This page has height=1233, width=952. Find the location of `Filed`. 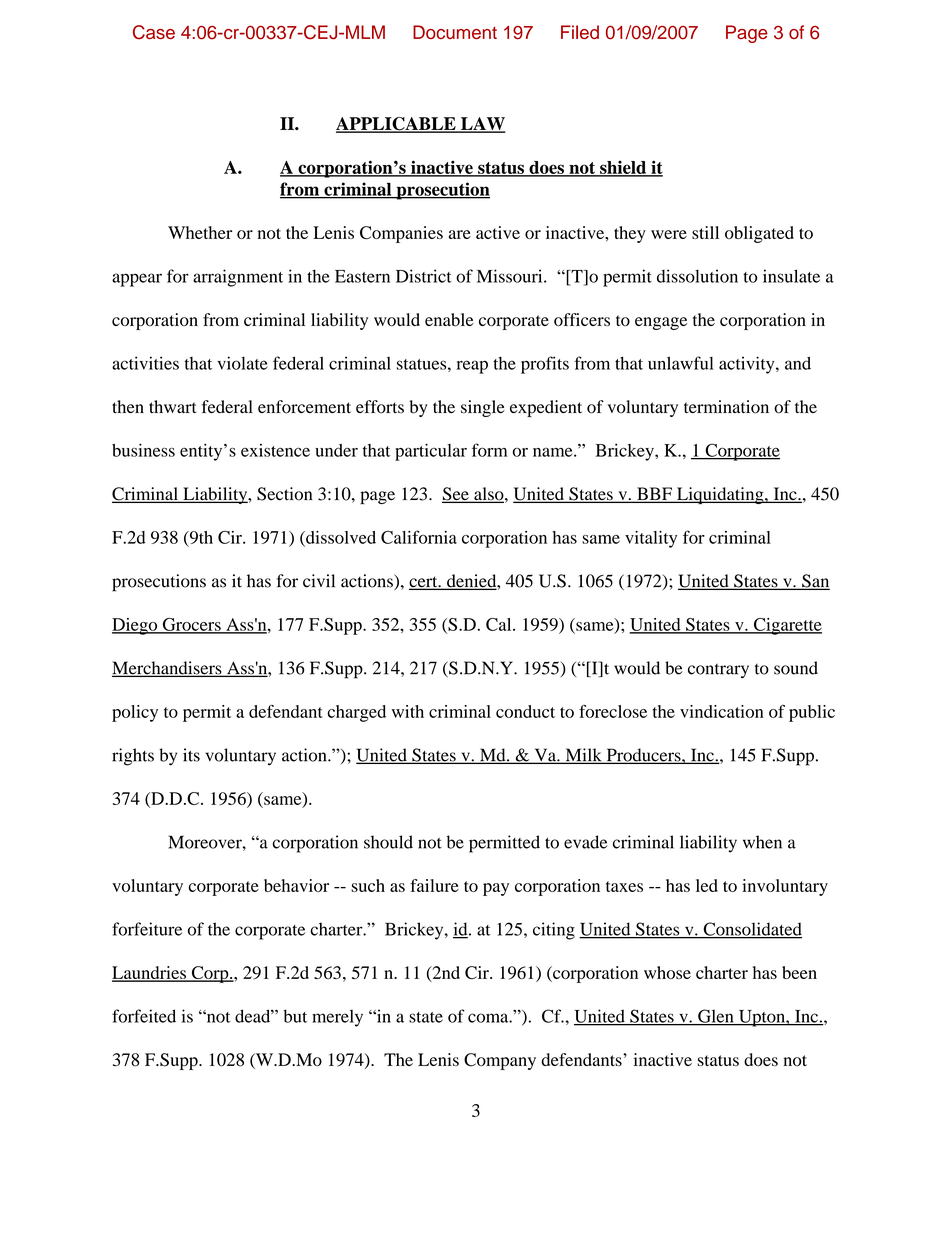

Filed is located at coordinates (580, 32).
